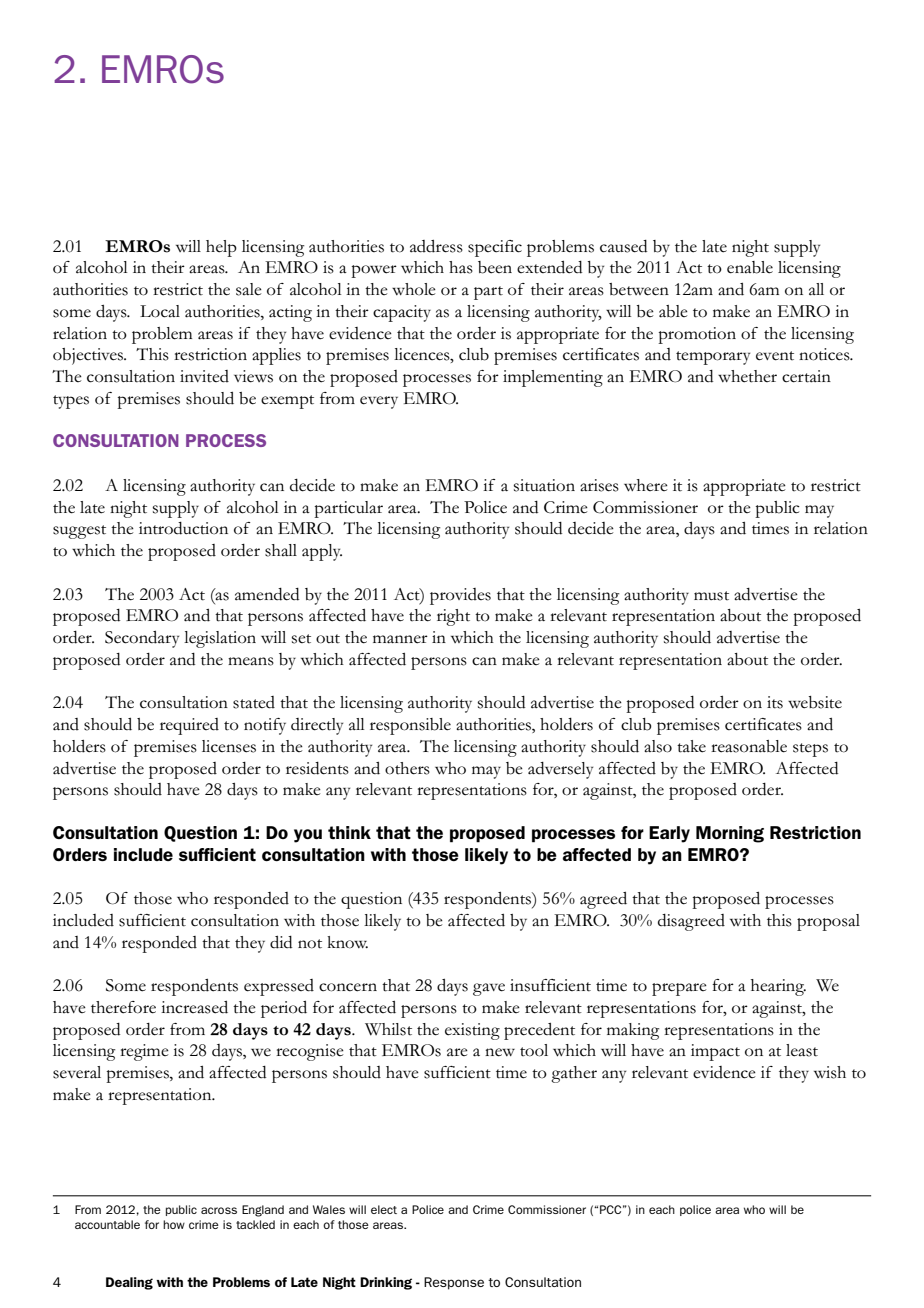 The image size is (924, 1308). I want to click on Local, so click(160, 311).
